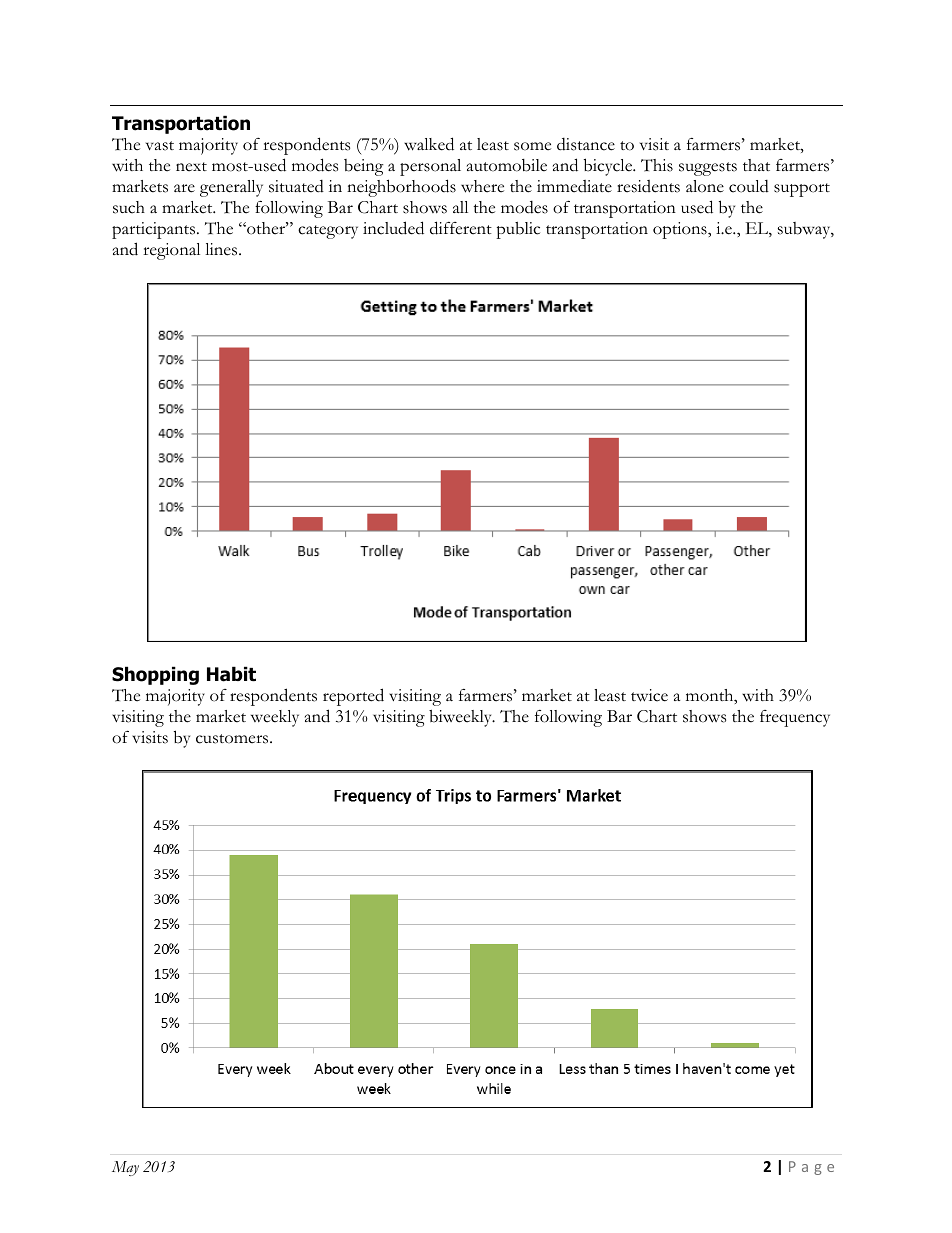  I want to click on reported, so click(353, 697).
